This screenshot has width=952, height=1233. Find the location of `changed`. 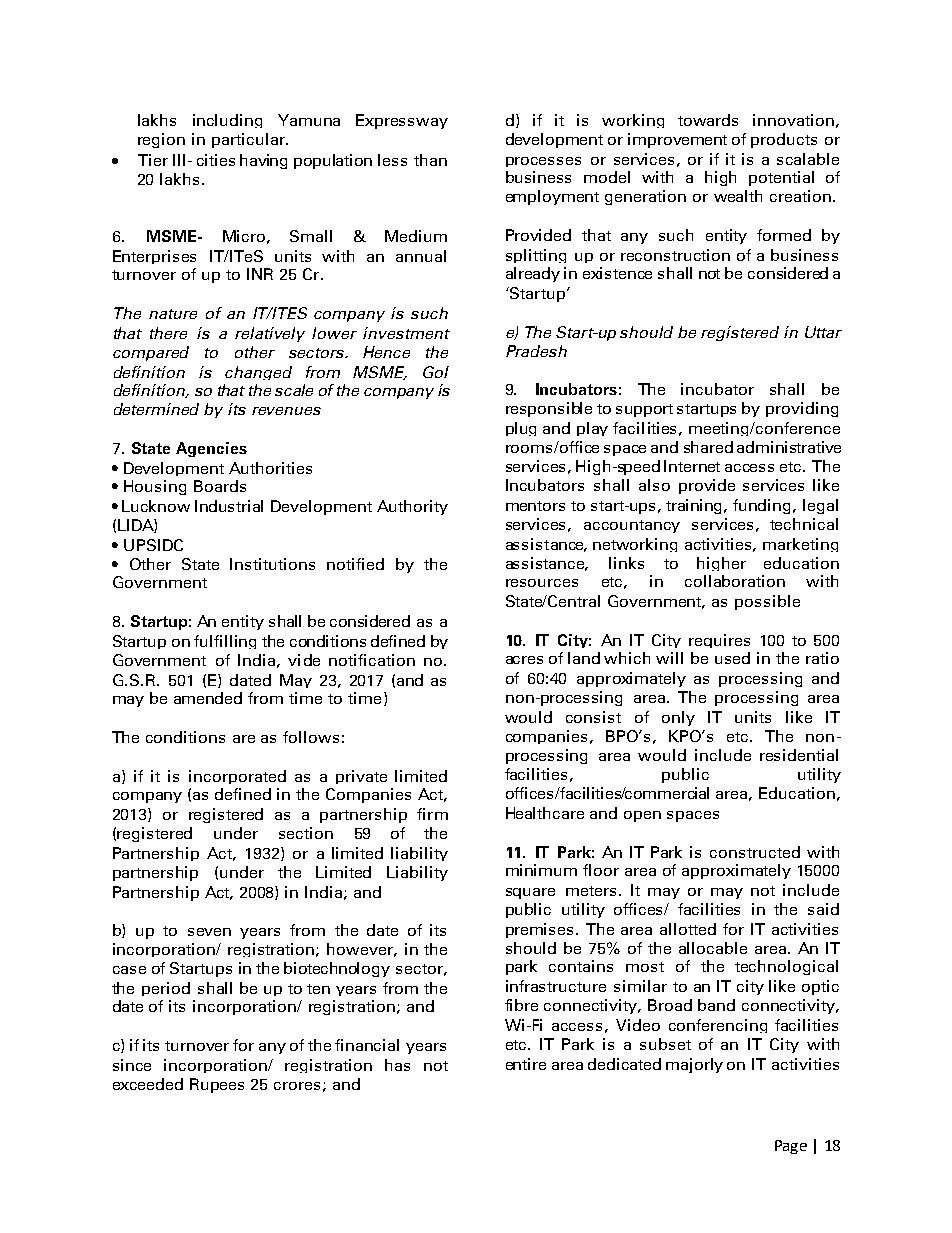

changed is located at coordinates (258, 373).
